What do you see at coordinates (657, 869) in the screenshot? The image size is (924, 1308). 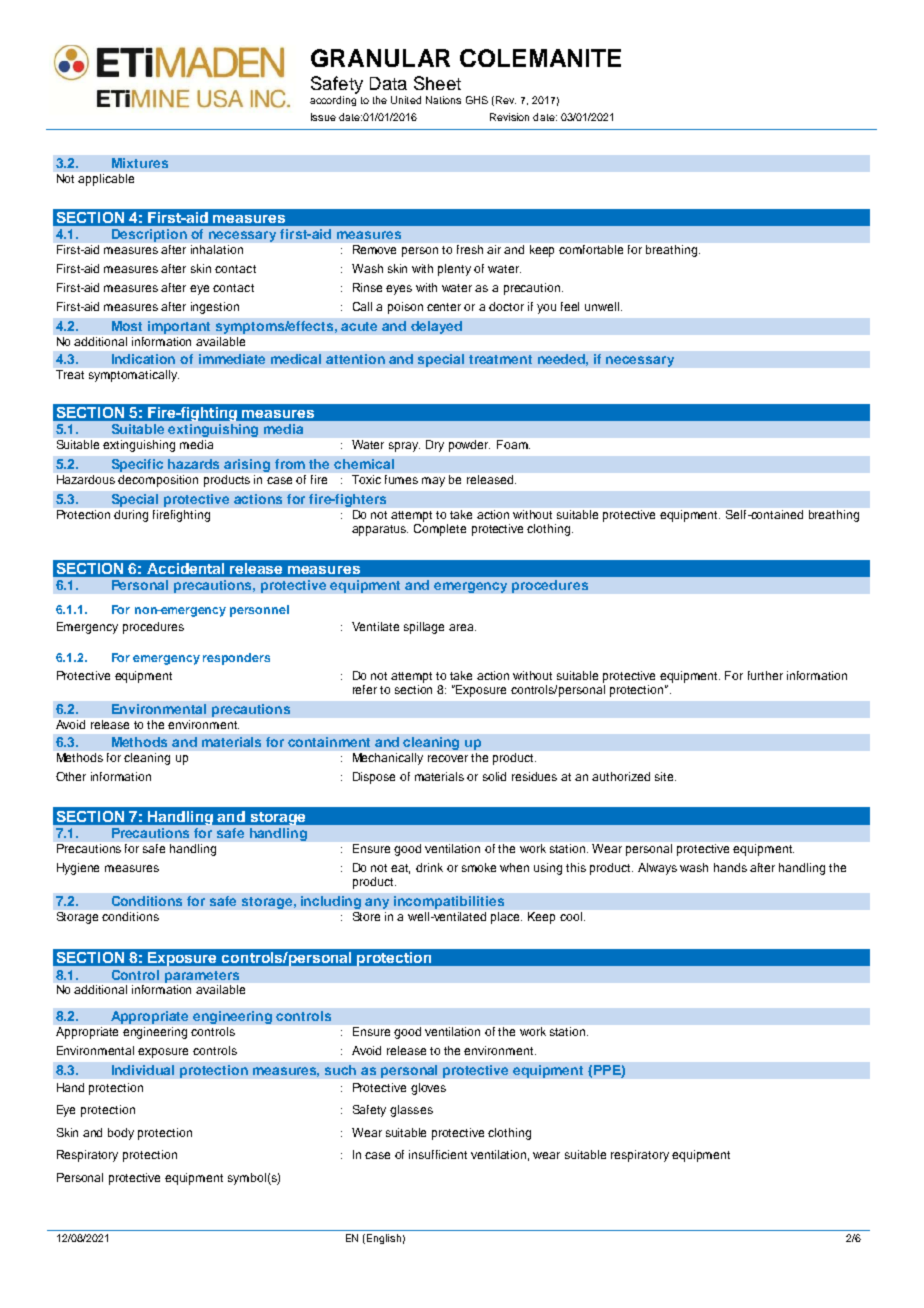 I see `Always` at bounding box center [657, 869].
